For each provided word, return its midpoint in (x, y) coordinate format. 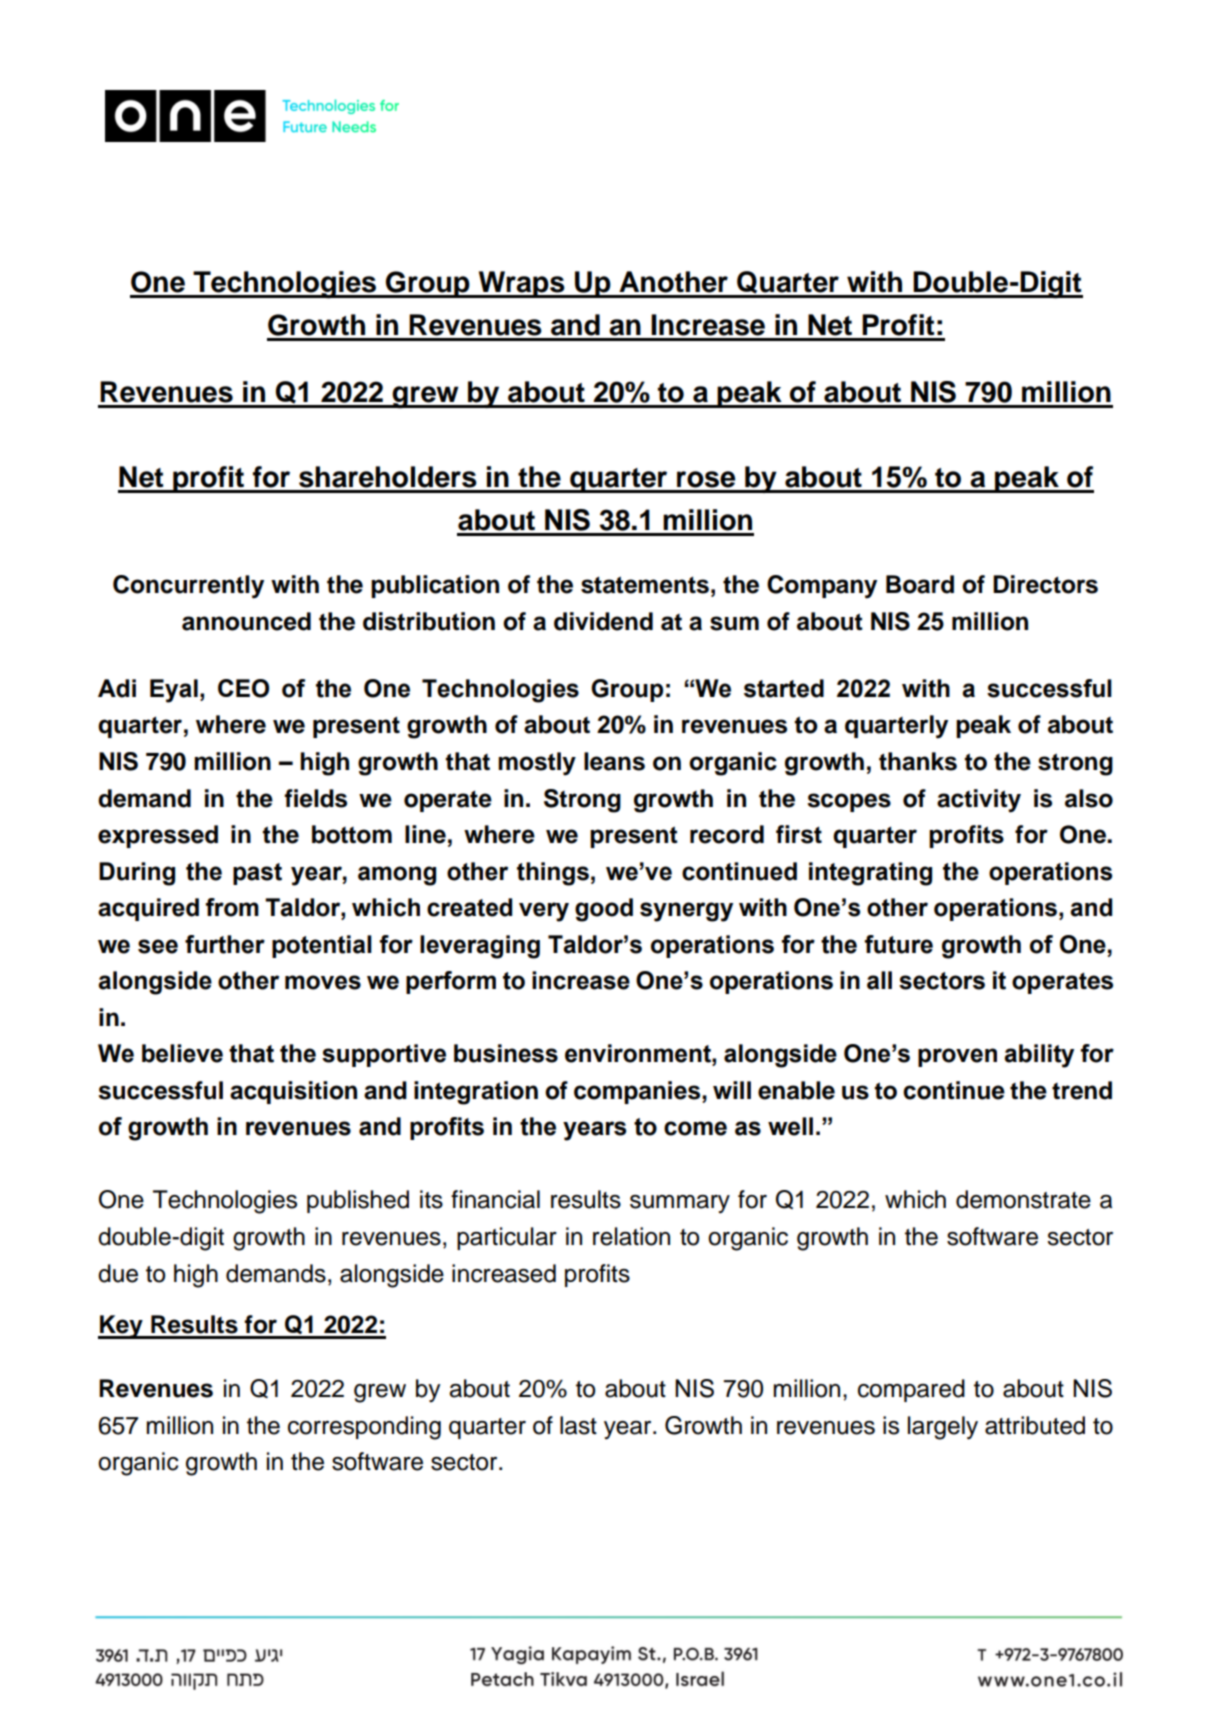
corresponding (364, 1428)
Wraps (521, 284)
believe (182, 1053)
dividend (603, 621)
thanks (918, 761)
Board (920, 584)
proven (957, 1057)
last (578, 1425)
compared (911, 1390)
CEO (243, 688)
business (506, 1053)
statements (645, 585)
